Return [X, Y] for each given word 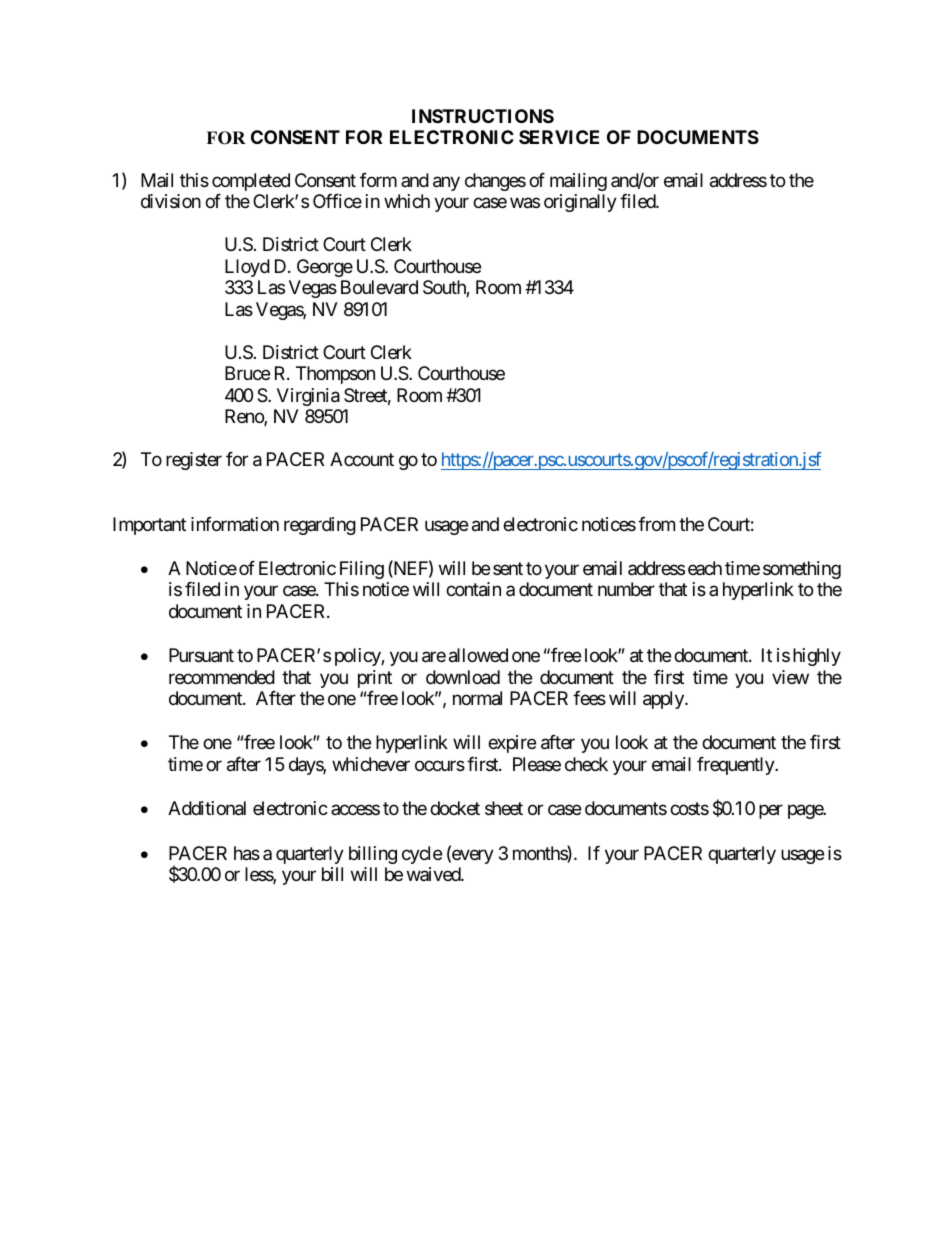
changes [495, 182]
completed [251, 182]
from [656, 524]
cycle [422, 855]
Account [362, 459]
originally [580, 203]
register [194, 461]
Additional [207, 808]
